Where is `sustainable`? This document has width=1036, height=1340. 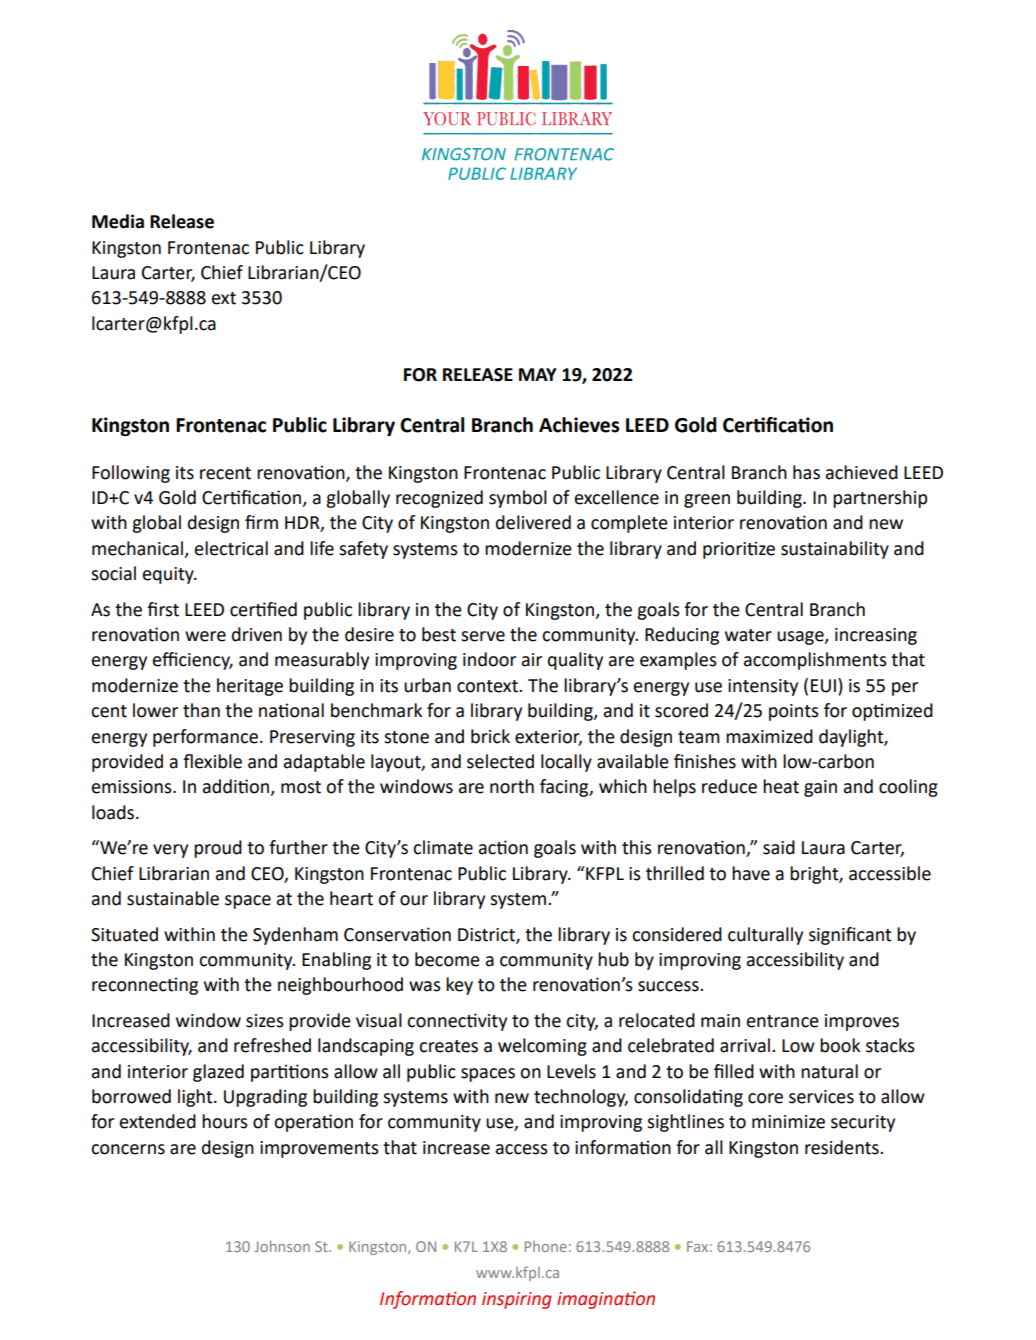 sustainable is located at coordinates (173, 898).
